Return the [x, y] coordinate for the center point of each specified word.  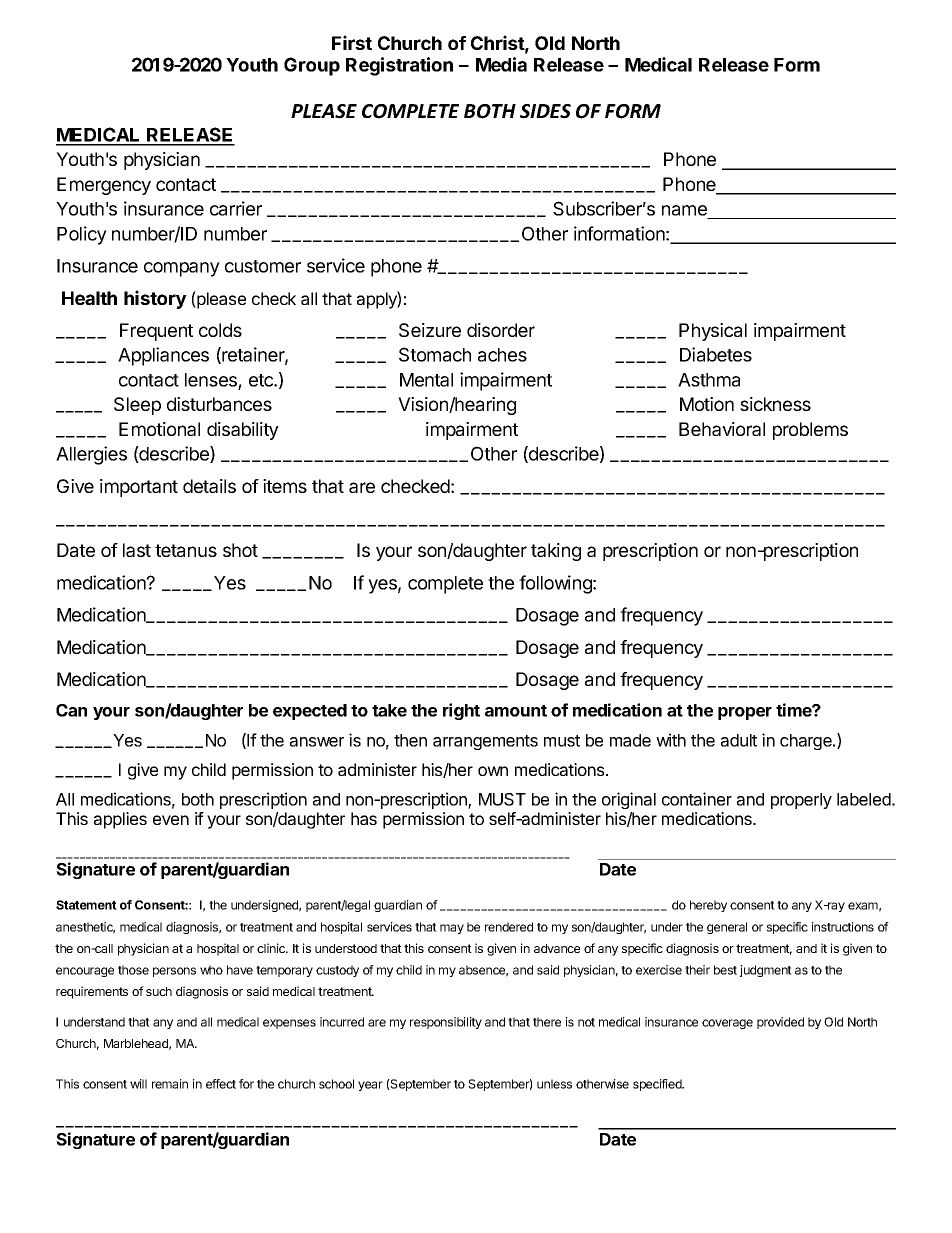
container [697, 799]
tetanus [186, 550]
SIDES [545, 111]
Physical [713, 332]
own [493, 771]
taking [556, 552]
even [171, 820]
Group [312, 66]
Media [501, 64]
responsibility [446, 1023]
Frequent [156, 332]
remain [170, 1084]
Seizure [430, 330]
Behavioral [722, 429]
